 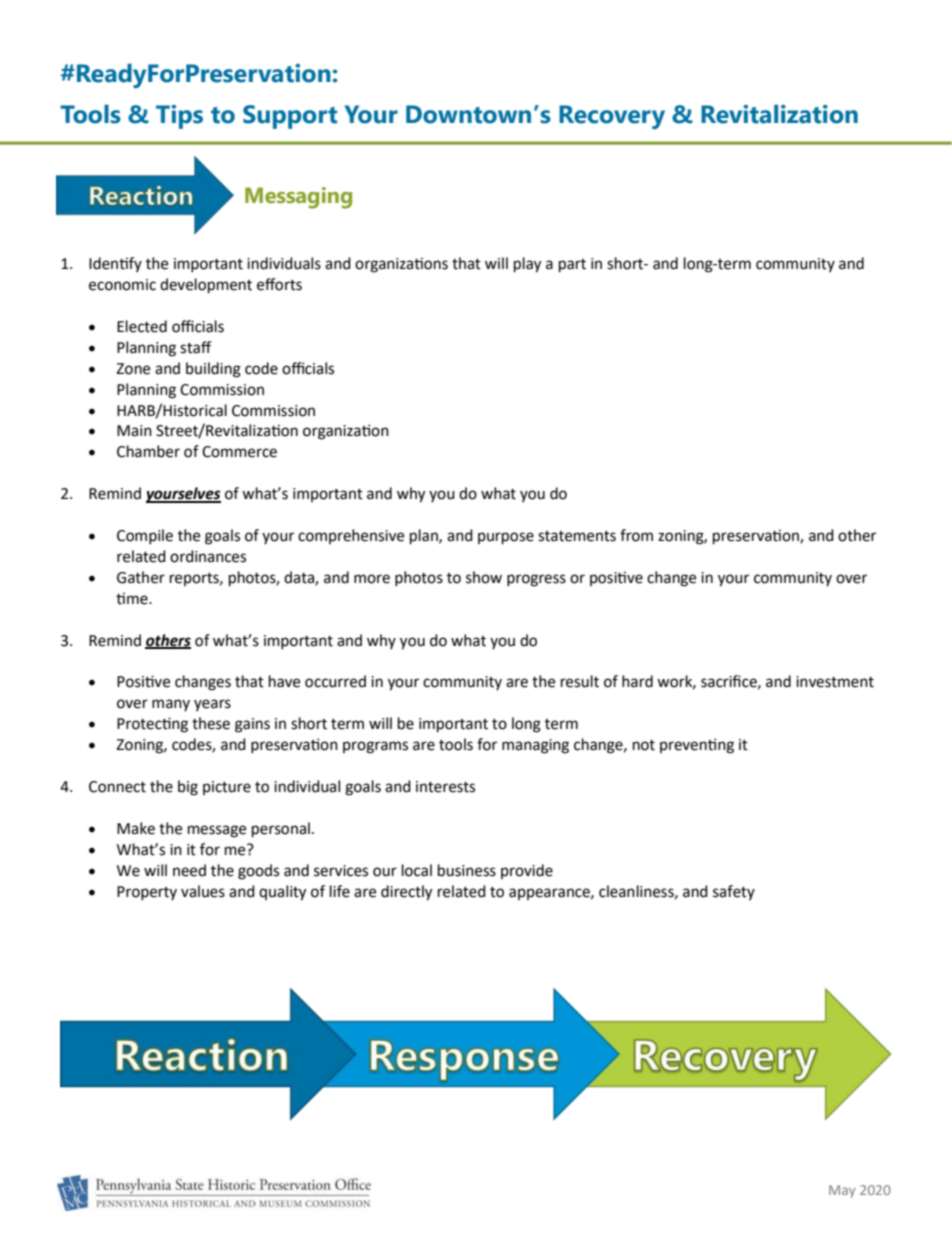 What do you see at coordinates (734, 892) in the image?
I see `safety` at bounding box center [734, 892].
